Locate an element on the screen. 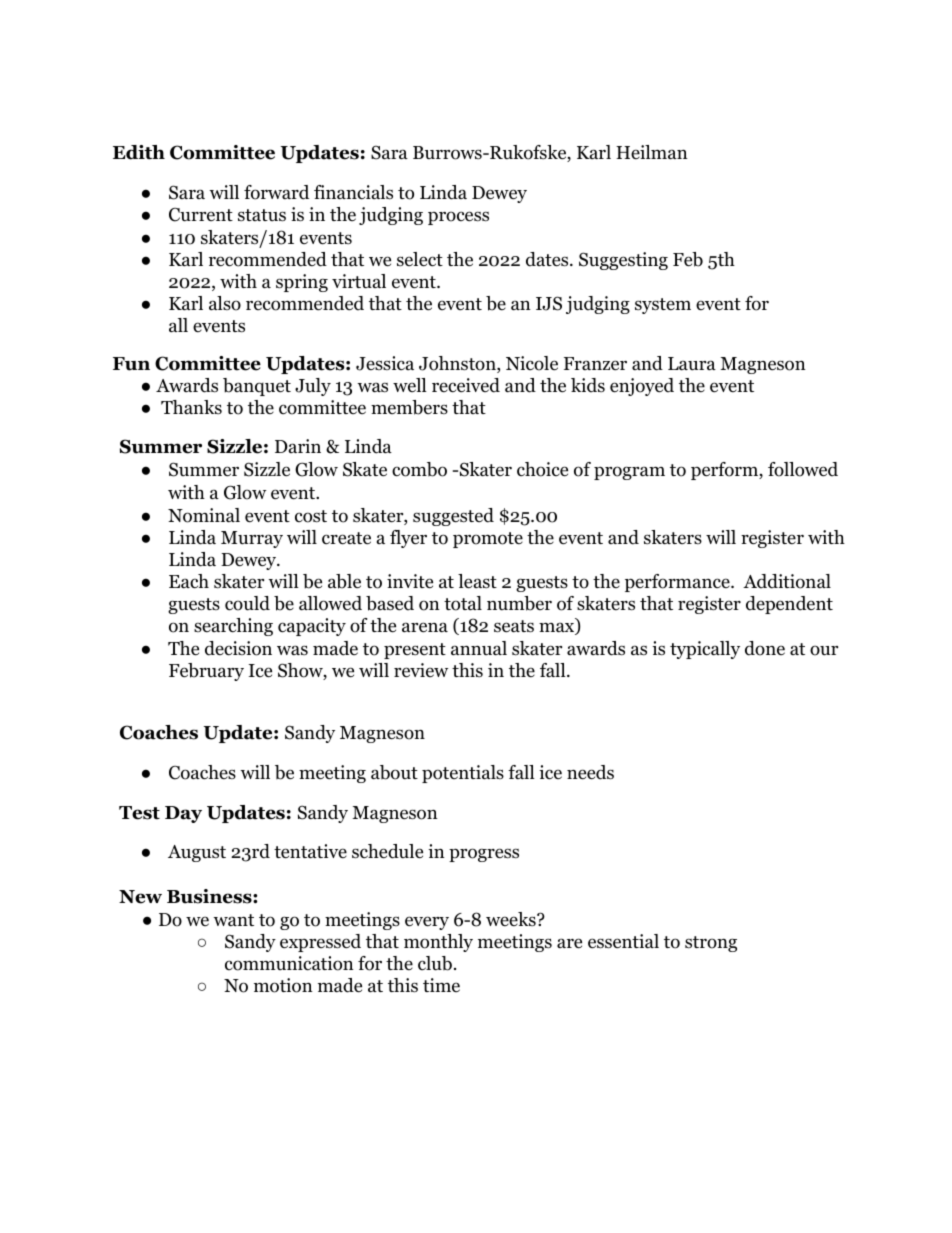 The image size is (952, 1233). Current is located at coordinates (201, 215).
